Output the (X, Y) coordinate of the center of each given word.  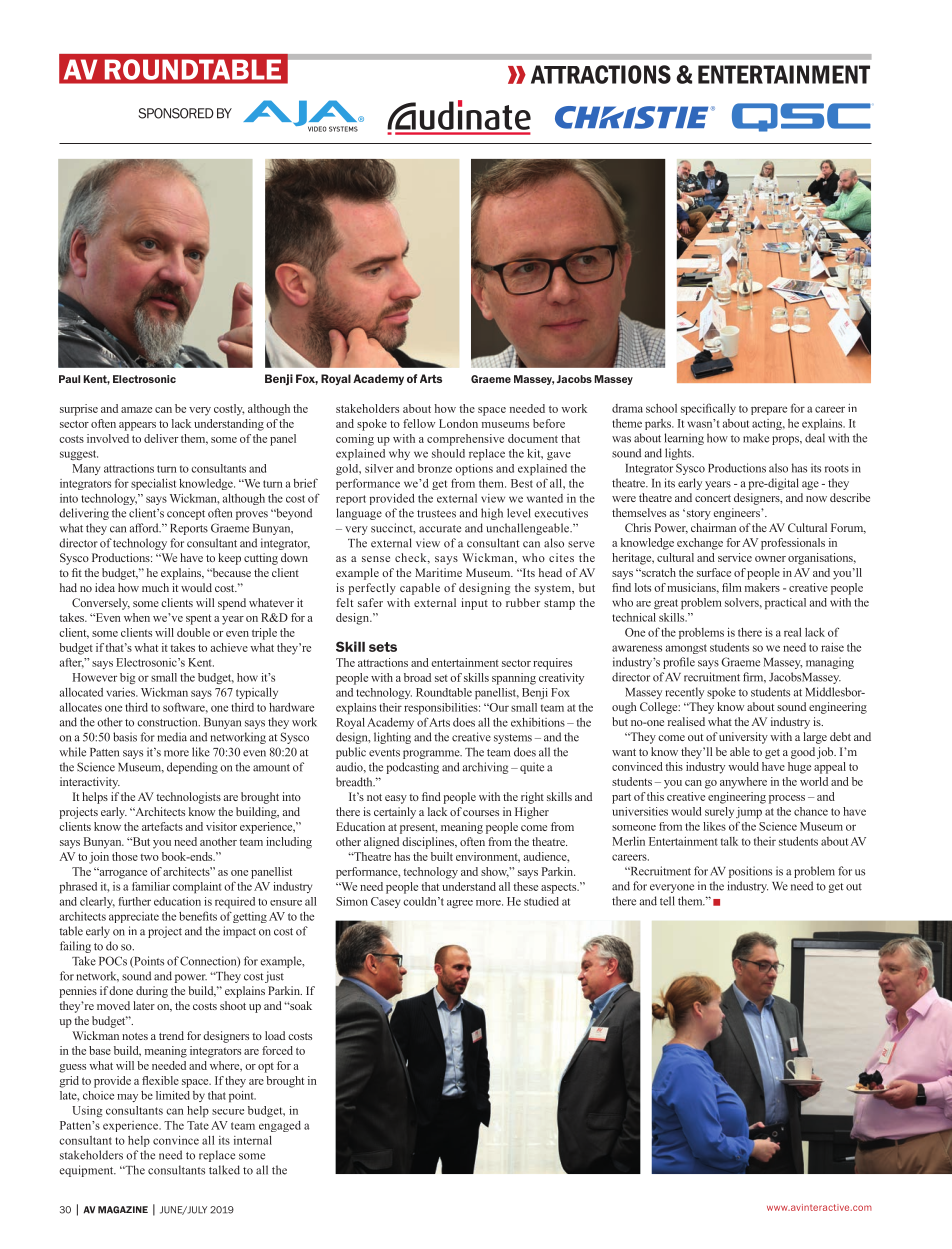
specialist (153, 484)
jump (749, 813)
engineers (737, 514)
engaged (280, 1126)
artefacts (162, 826)
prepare (769, 410)
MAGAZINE (123, 1210)
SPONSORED (176, 113)
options (474, 470)
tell (667, 901)
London (458, 423)
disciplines (429, 843)
